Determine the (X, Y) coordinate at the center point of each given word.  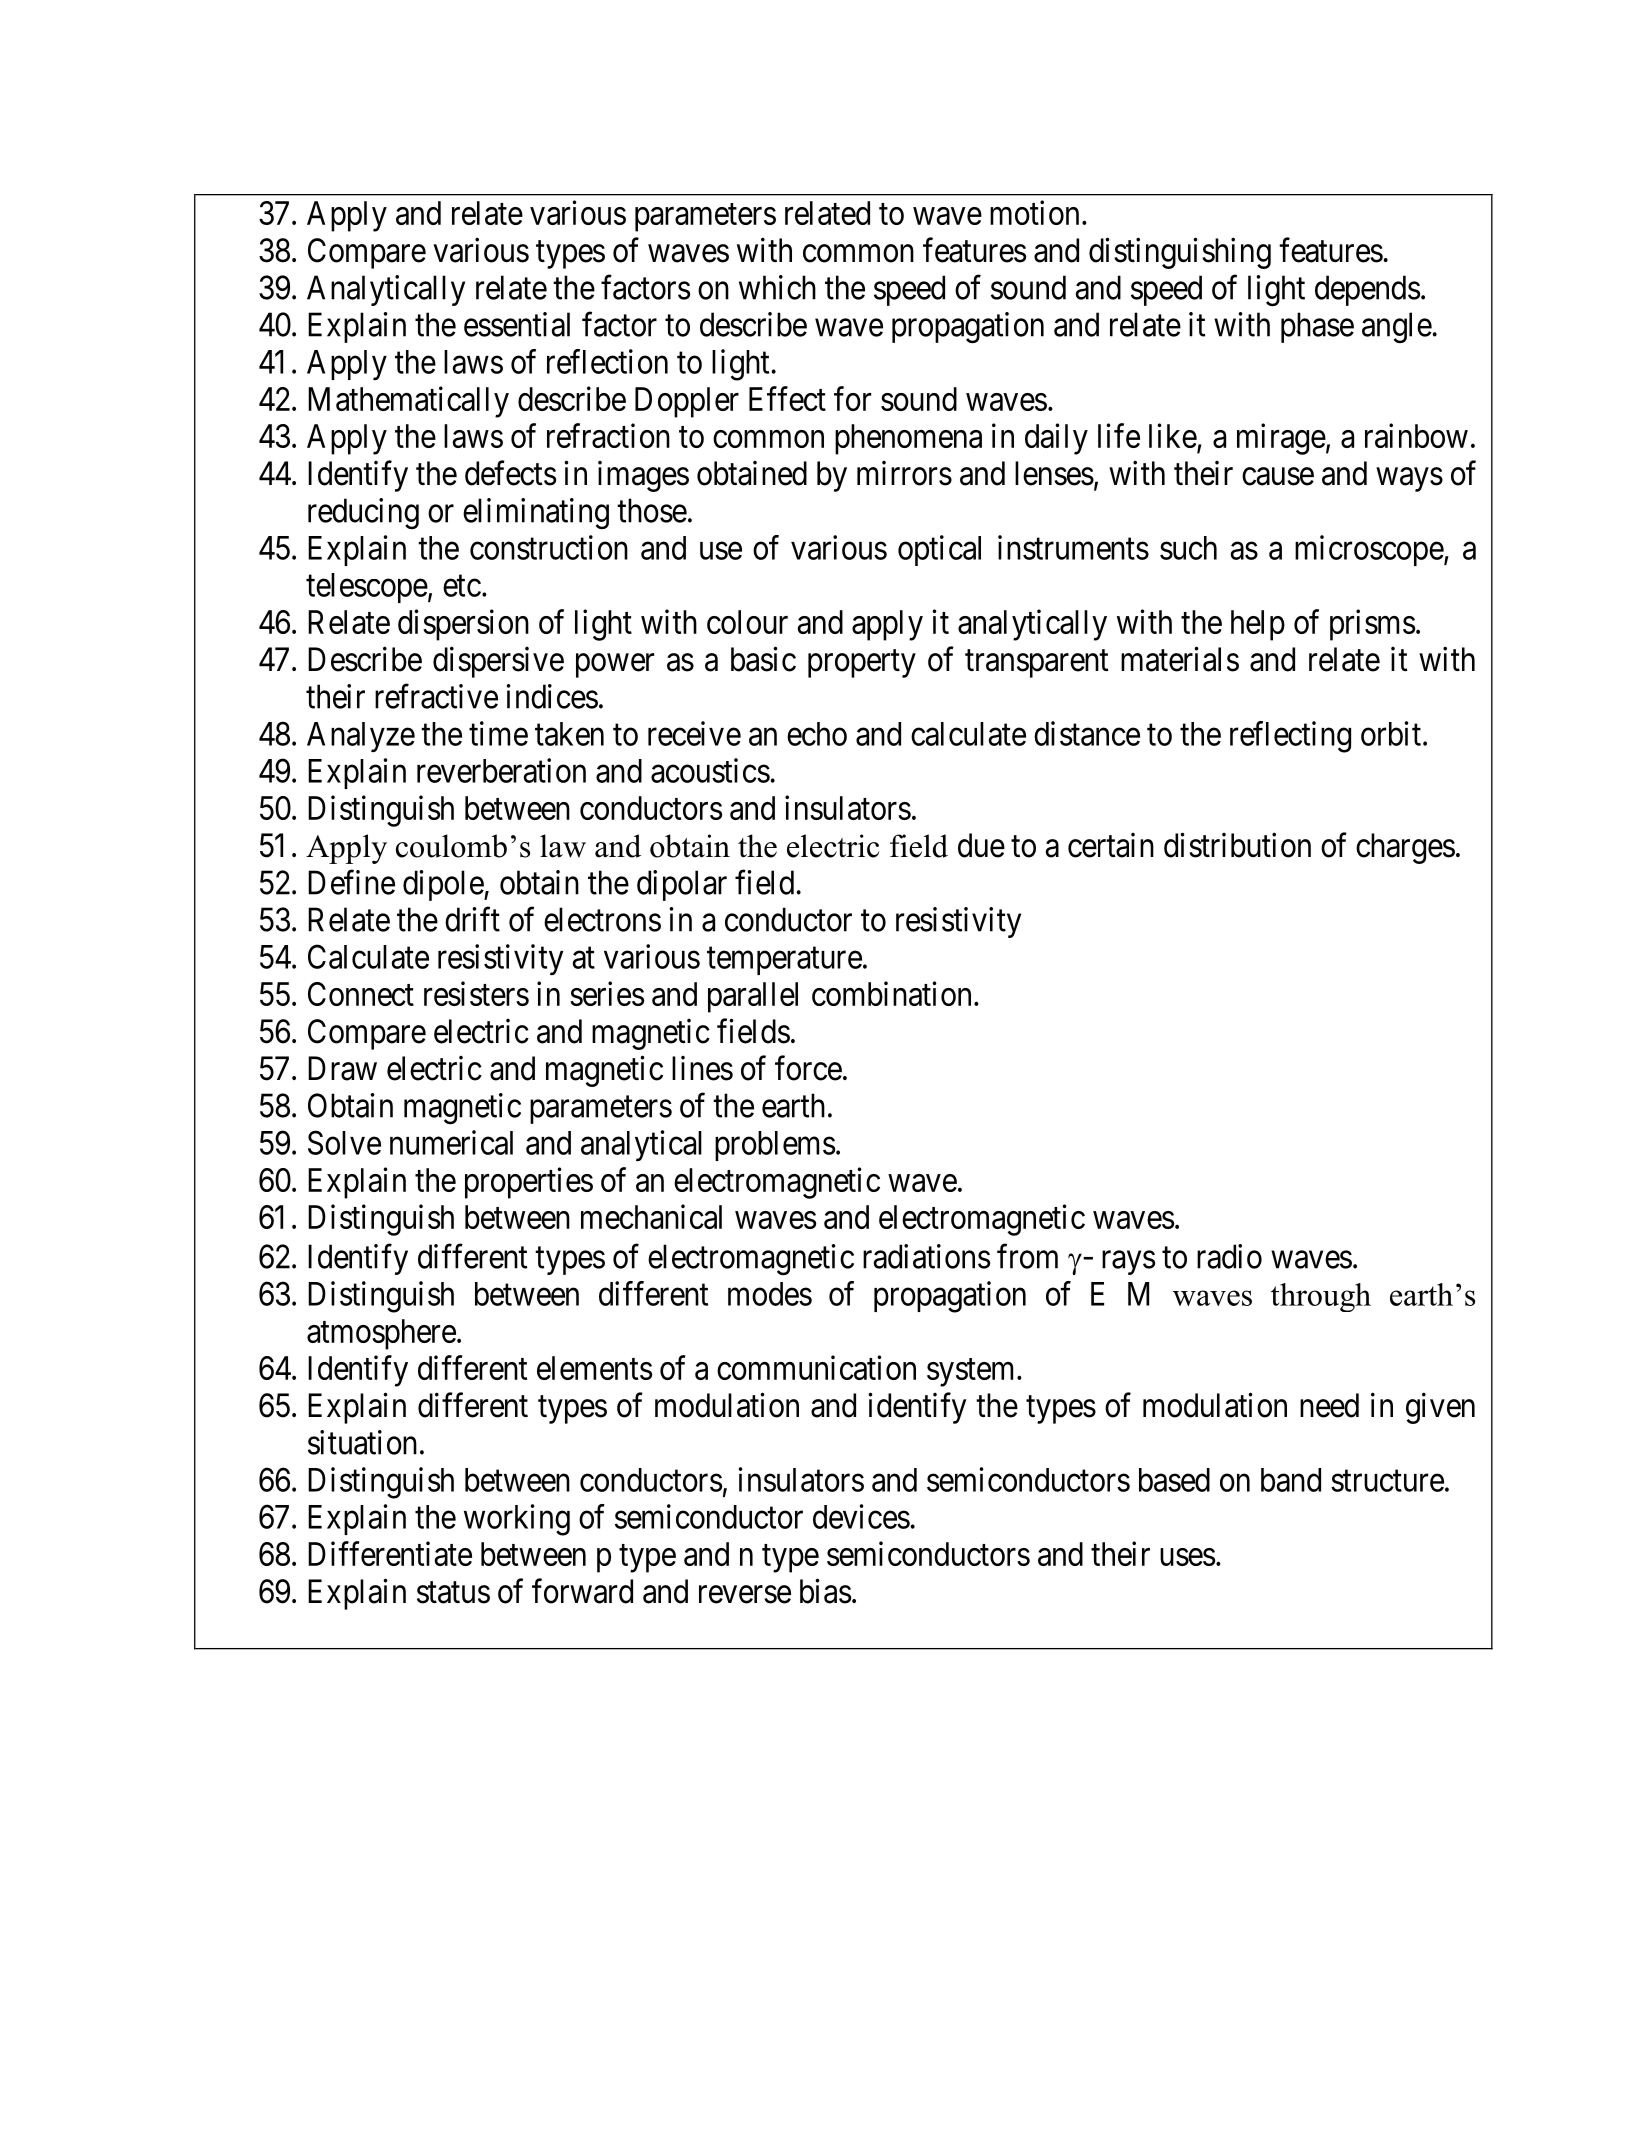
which (777, 287)
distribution (1237, 845)
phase (1317, 327)
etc (462, 586)
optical (939, 550)
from (1027, 1256)
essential (517, 324)
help (1258, 625)
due (981, 845)
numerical (451, 1142)
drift (472, 919)
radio (1229, 1256)
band (1291, 1480)
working (517, 1520)
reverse (745, 1595)
